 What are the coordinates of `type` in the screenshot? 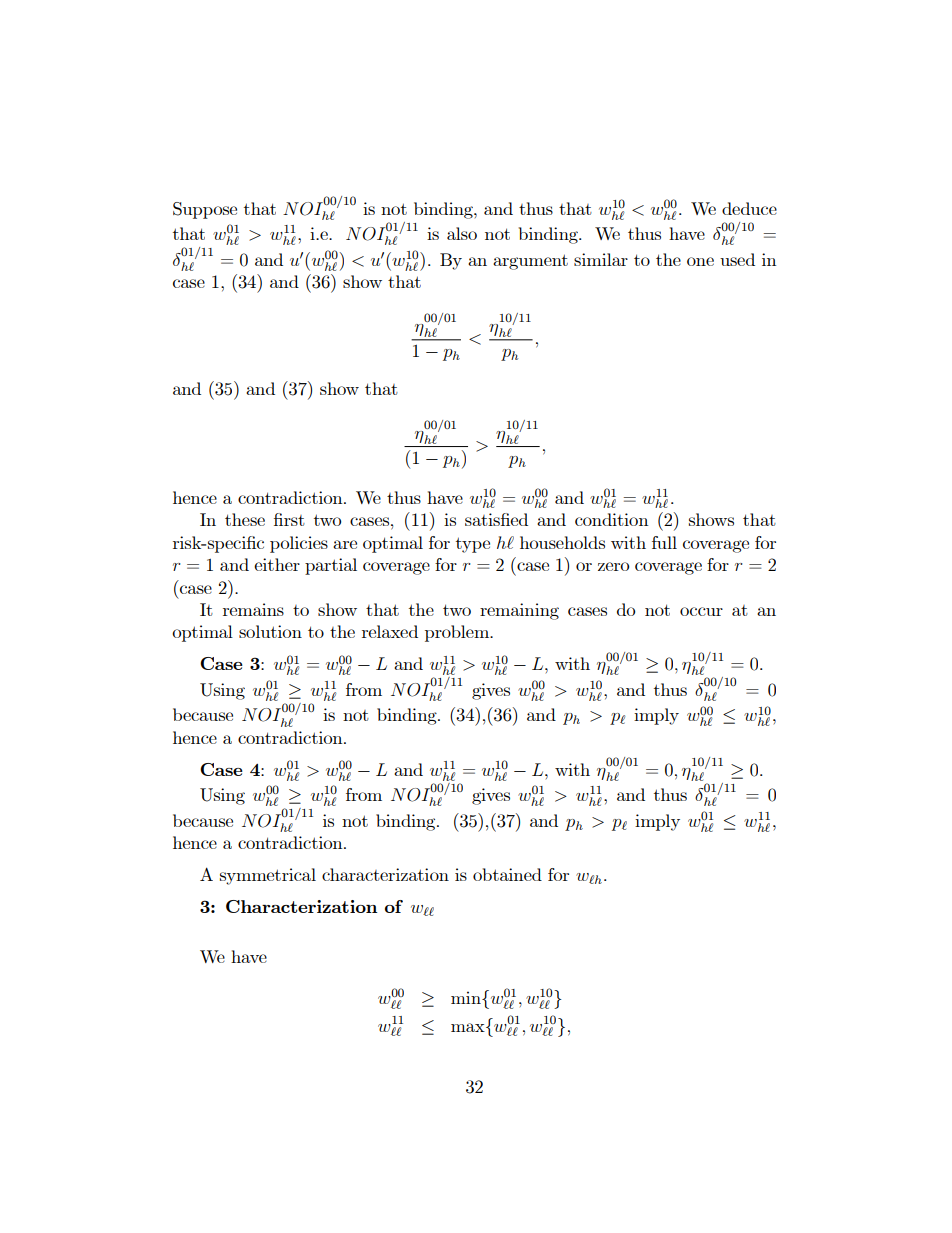 It's located at (473, 545).
